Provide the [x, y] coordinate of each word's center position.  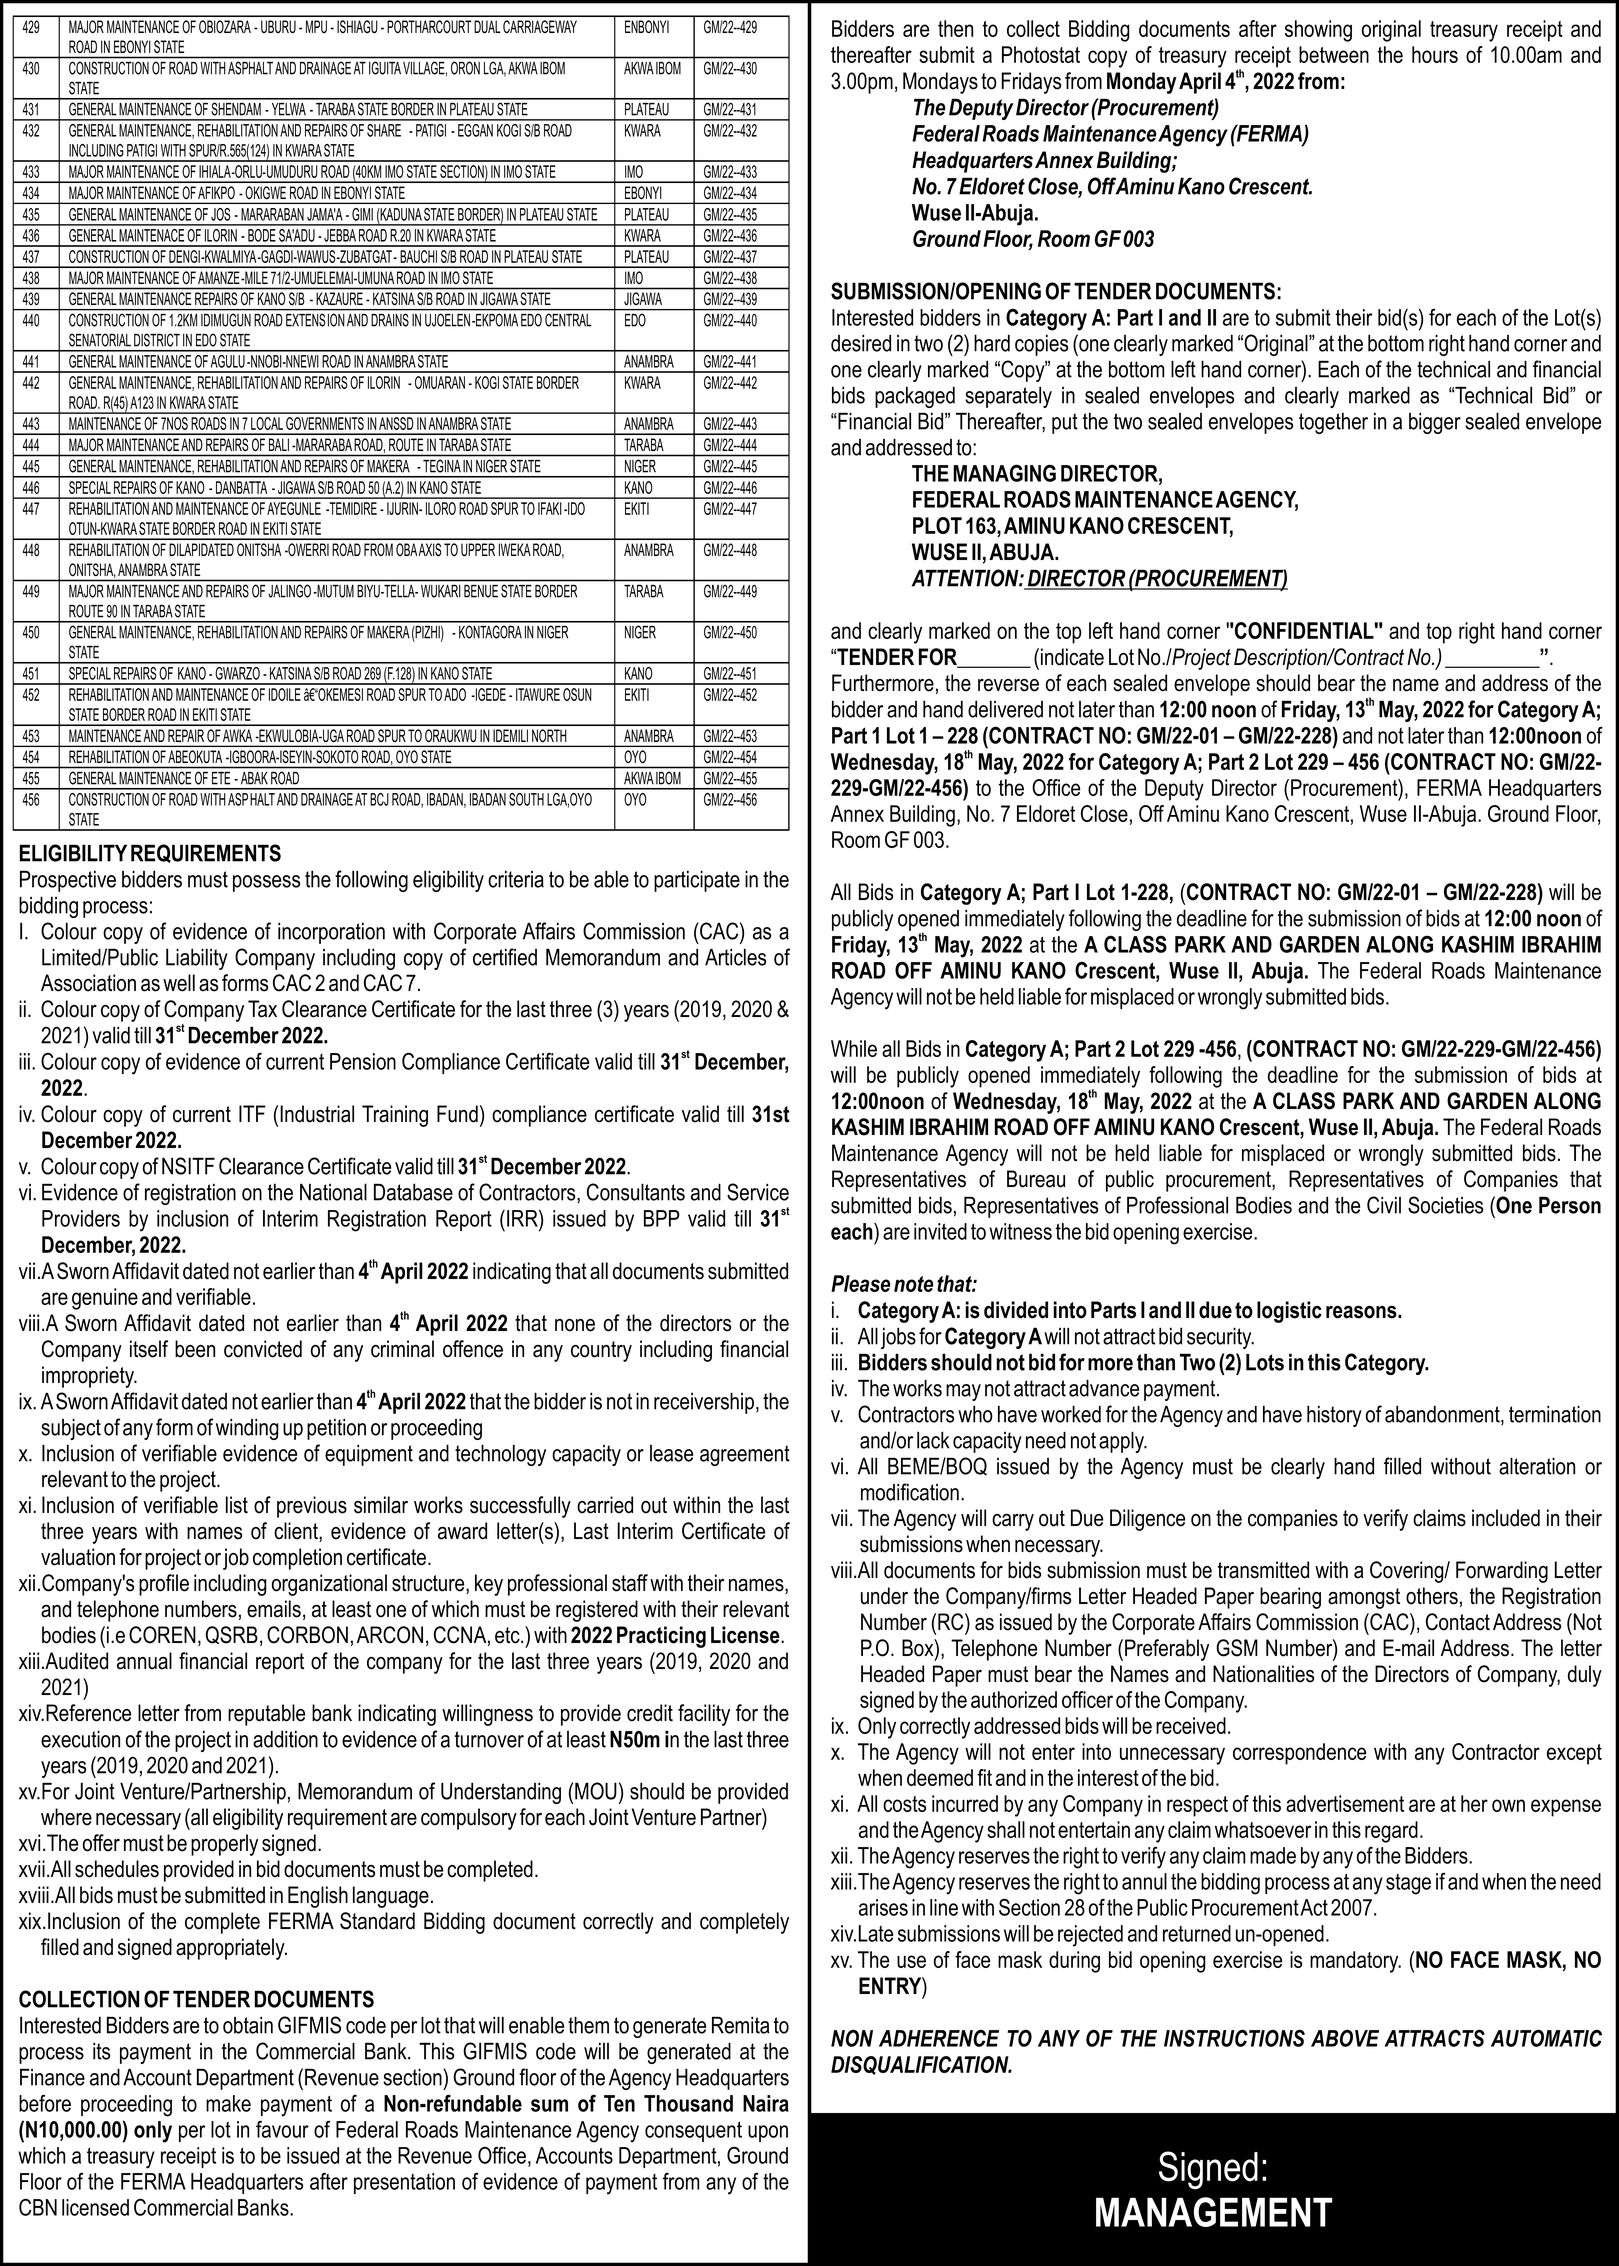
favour [282, 2129]
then [955, 28]
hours [1435, 54]
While [854, 1048]
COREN [162, 1635]
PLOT [937, 525]
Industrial [317, 1114]
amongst [1364, 1598]
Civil [1384, 1205]
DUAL [487, 26]
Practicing [661, 1637]
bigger [1435, 423]
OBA [406, 549]
